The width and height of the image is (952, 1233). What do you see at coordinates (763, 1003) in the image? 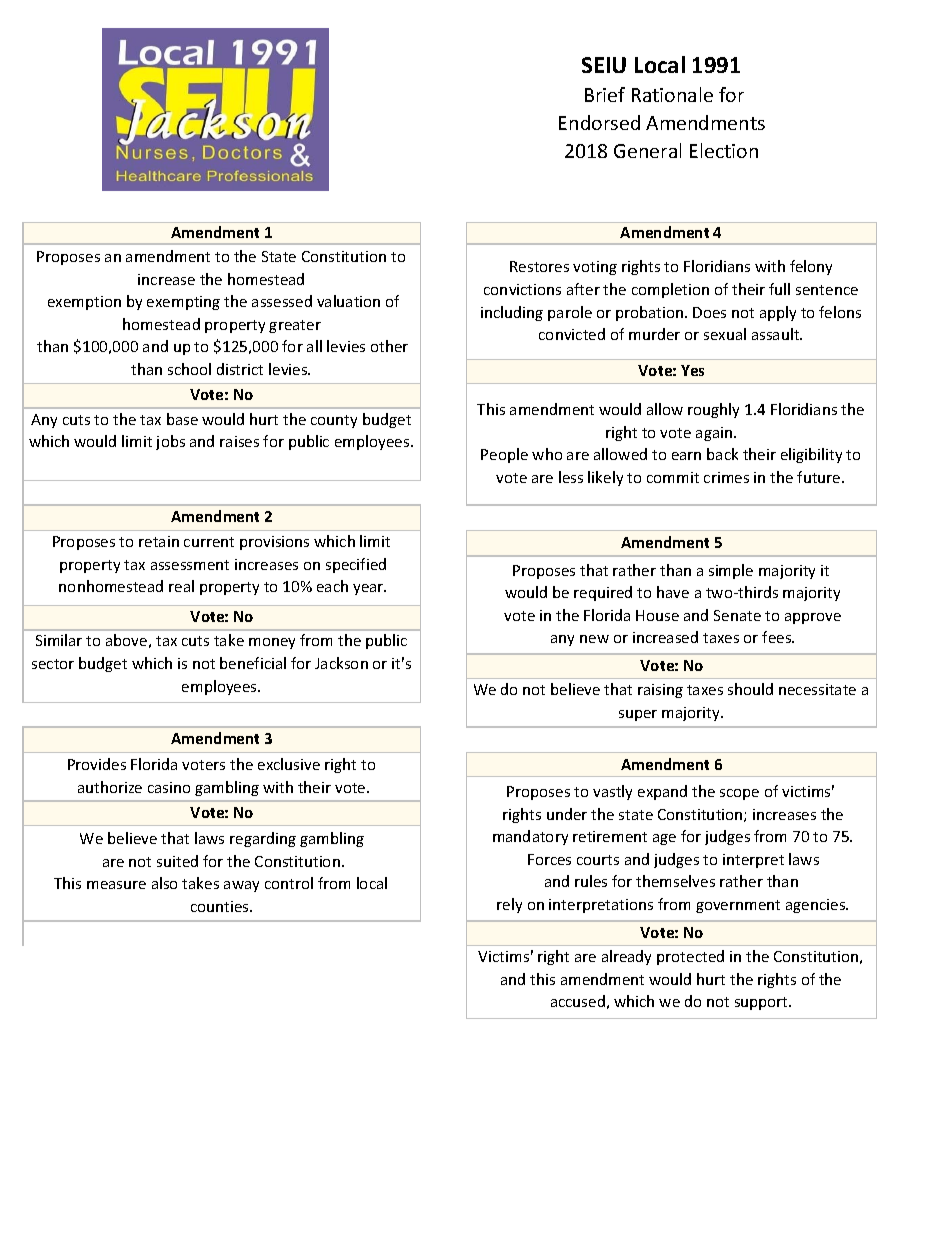
I see `support` at bounding box center [763, 1003].
